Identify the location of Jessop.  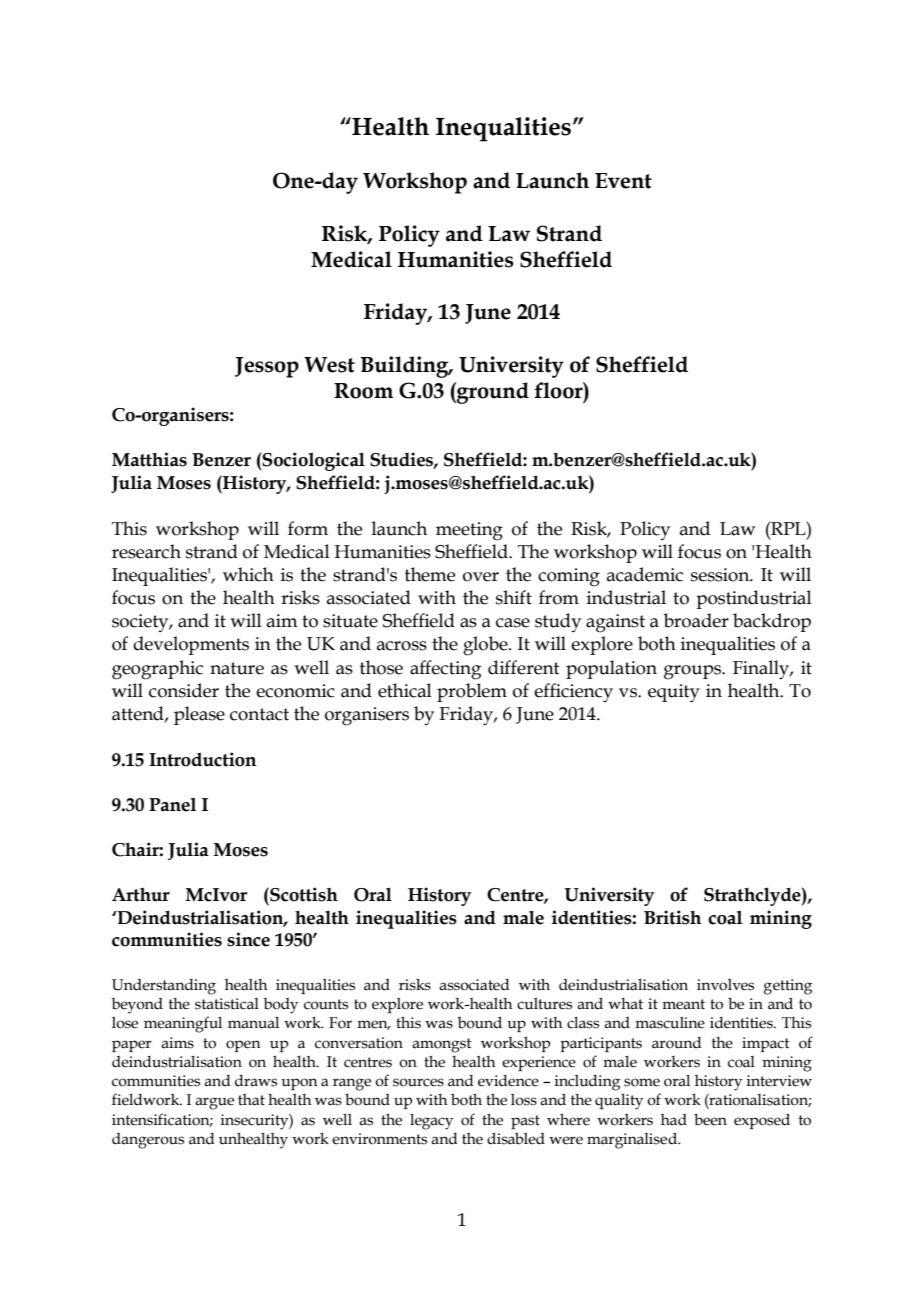
(267, 367).
